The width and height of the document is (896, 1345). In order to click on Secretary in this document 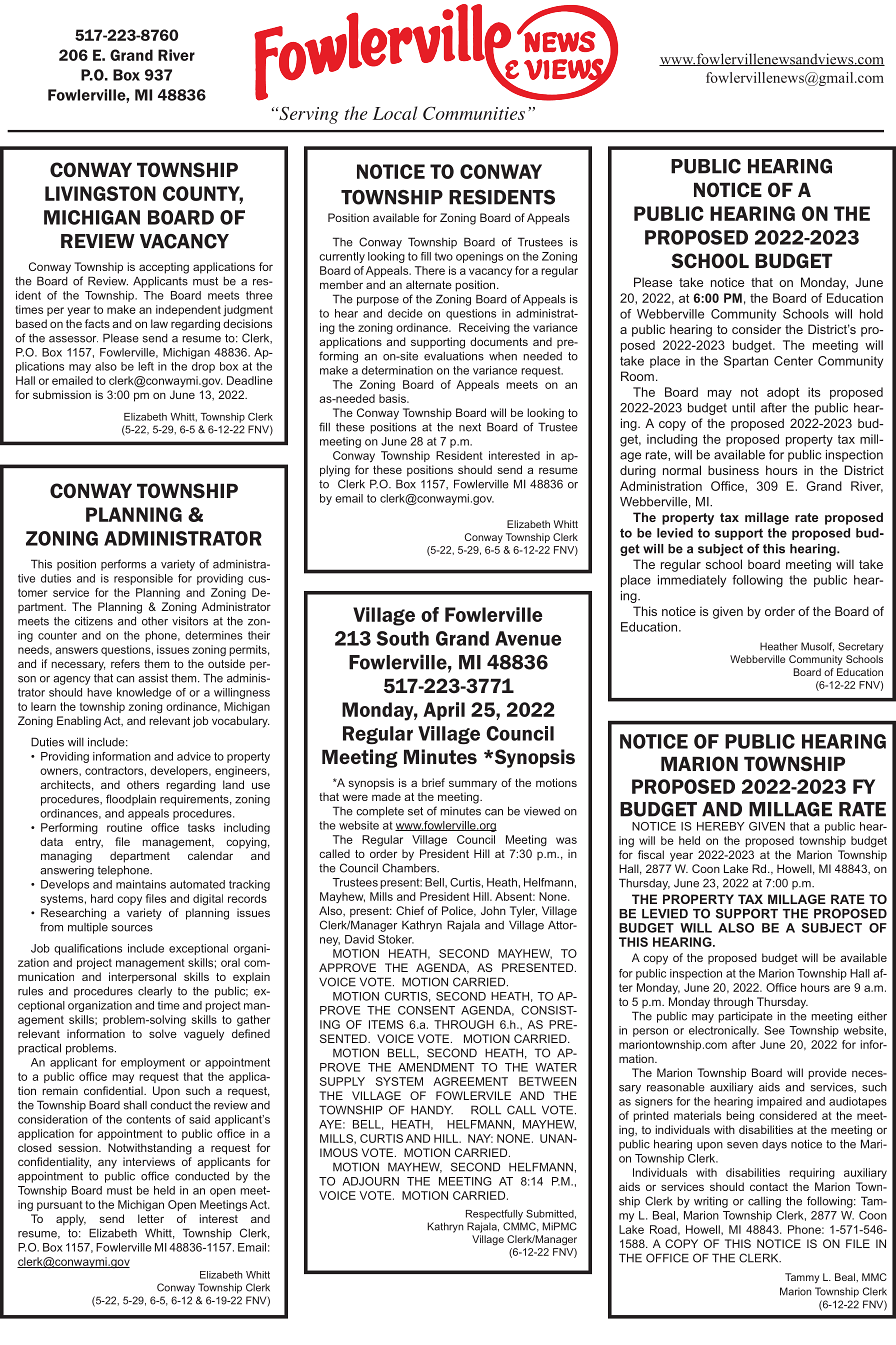, I will do `click(860, 647)`.
